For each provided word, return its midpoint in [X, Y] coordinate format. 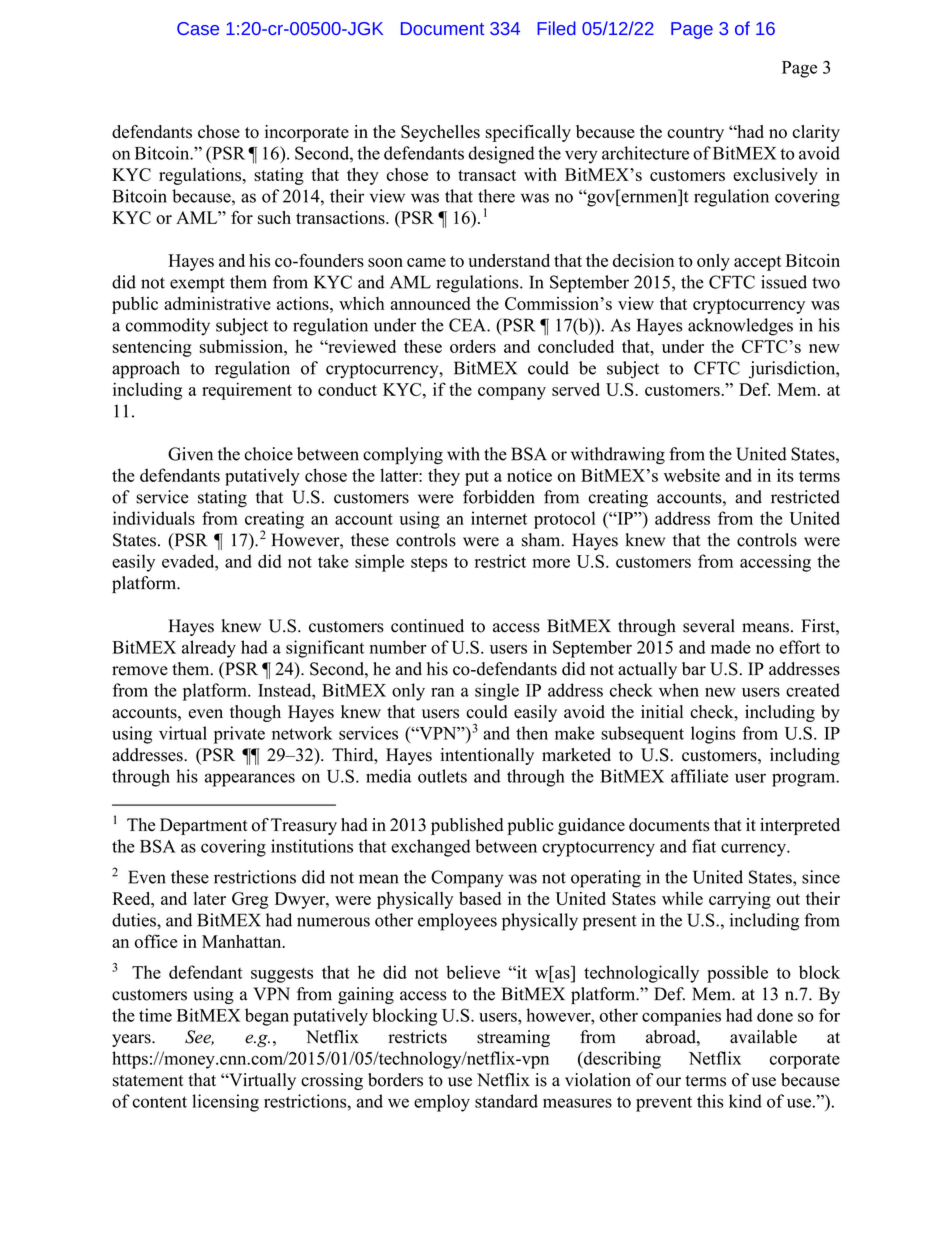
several [709, 626]
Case [198, 28]
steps [429, 564]
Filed [556, 28]
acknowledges [740, 327]
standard [506, 1101]
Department [204, 826]
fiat [704, 846]
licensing [225, 1103]
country [695, 134]
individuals [154, 518]
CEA [468, 325]
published [467, 826]
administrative [217, 303]
